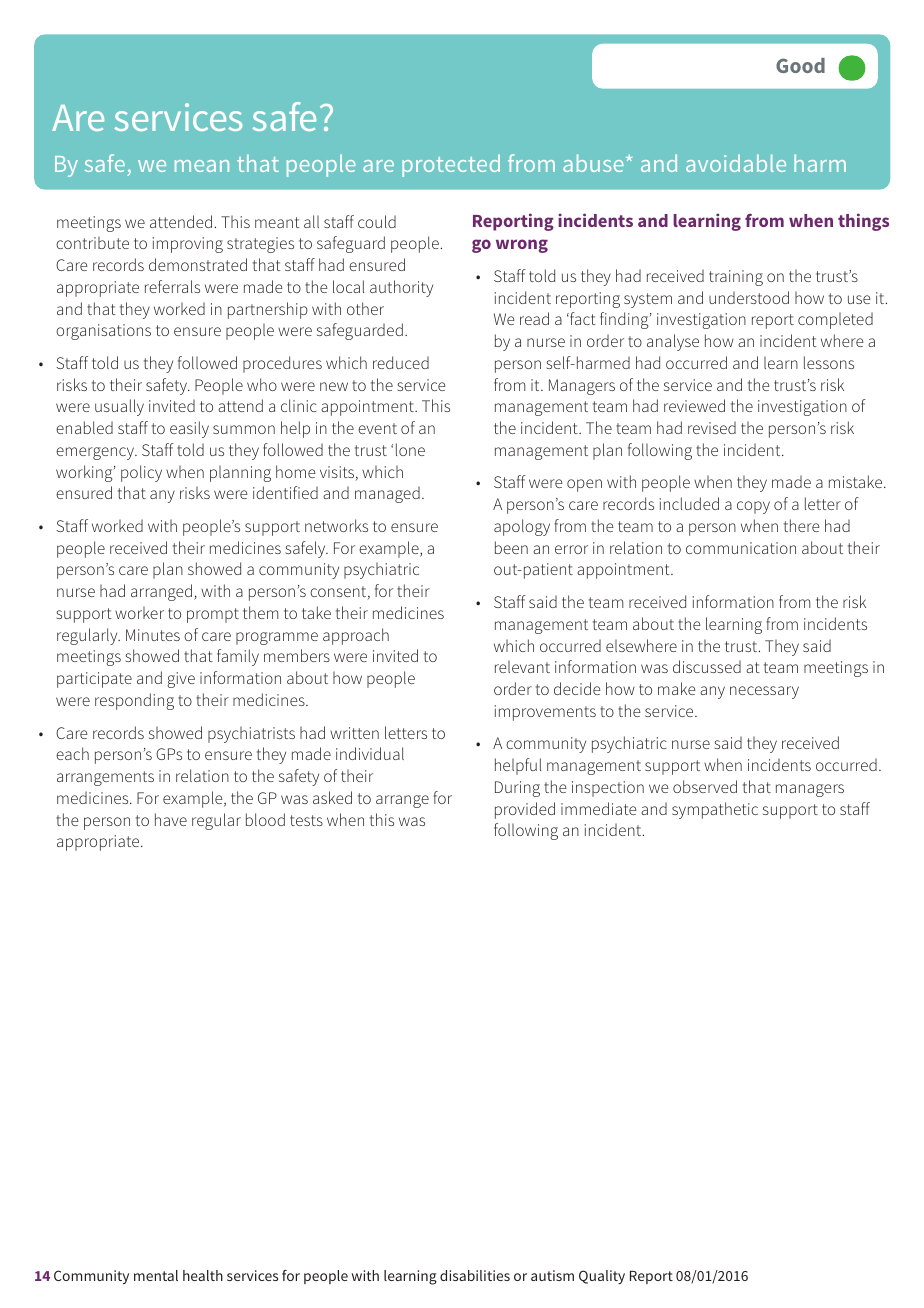 This screenshot has height=1308, width=924. Describe the element at coordinates (475, 1275) in the screenshot. I see `disabilities` at that location.
